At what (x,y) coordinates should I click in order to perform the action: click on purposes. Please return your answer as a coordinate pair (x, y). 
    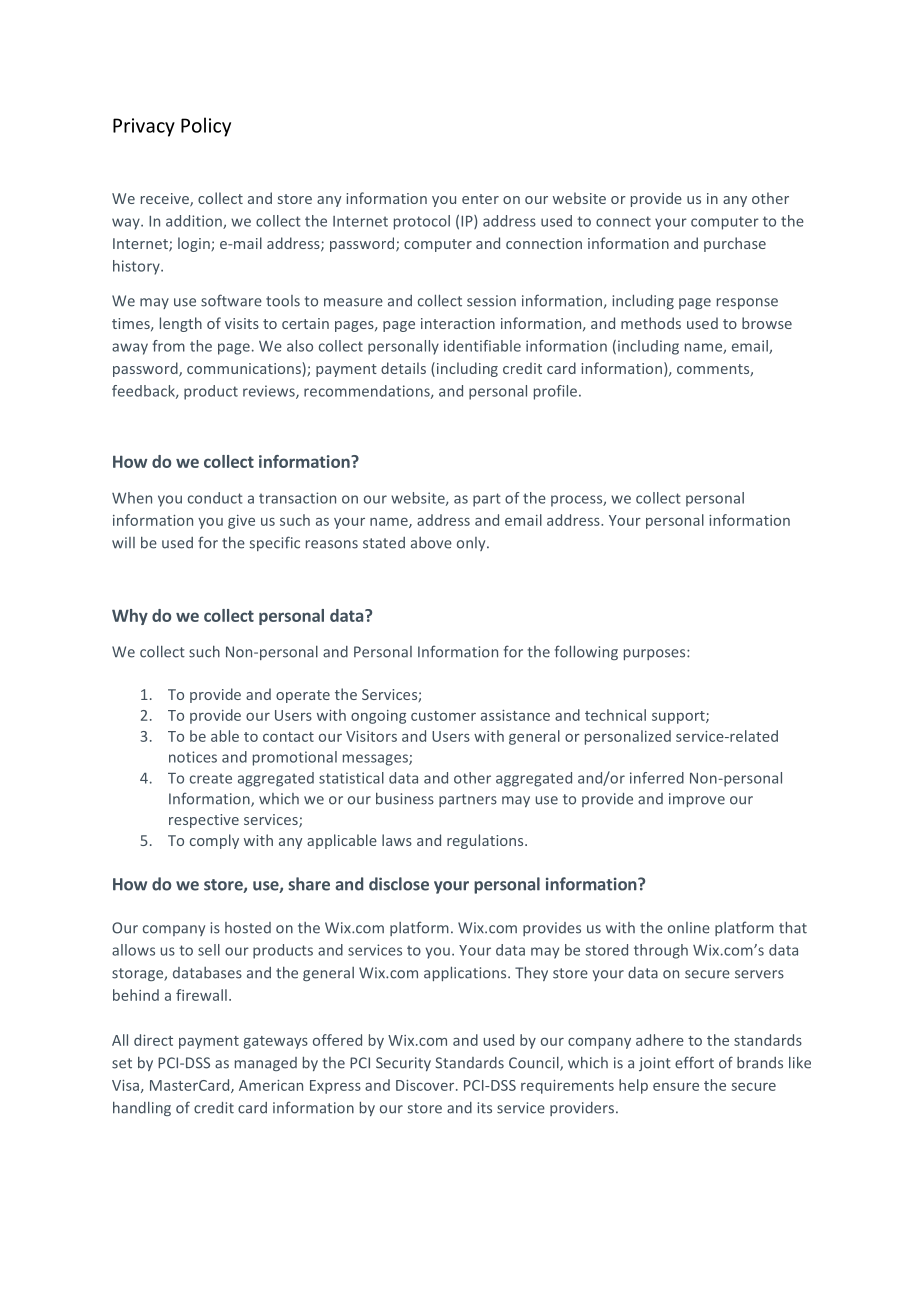
    Looking at the image, I should click on (656, 654).
